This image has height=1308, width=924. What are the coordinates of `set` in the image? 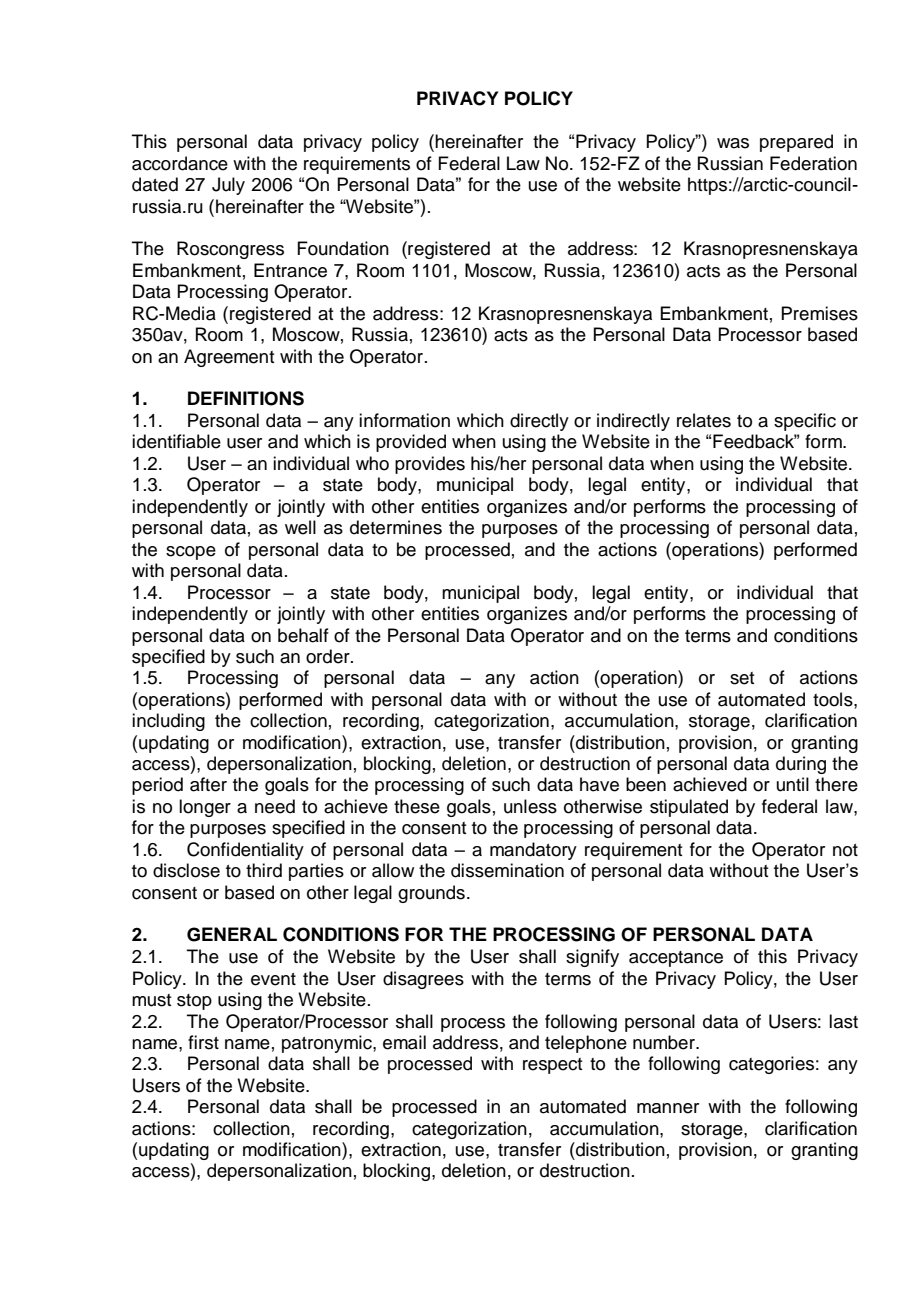 It's located at (742, 678).
